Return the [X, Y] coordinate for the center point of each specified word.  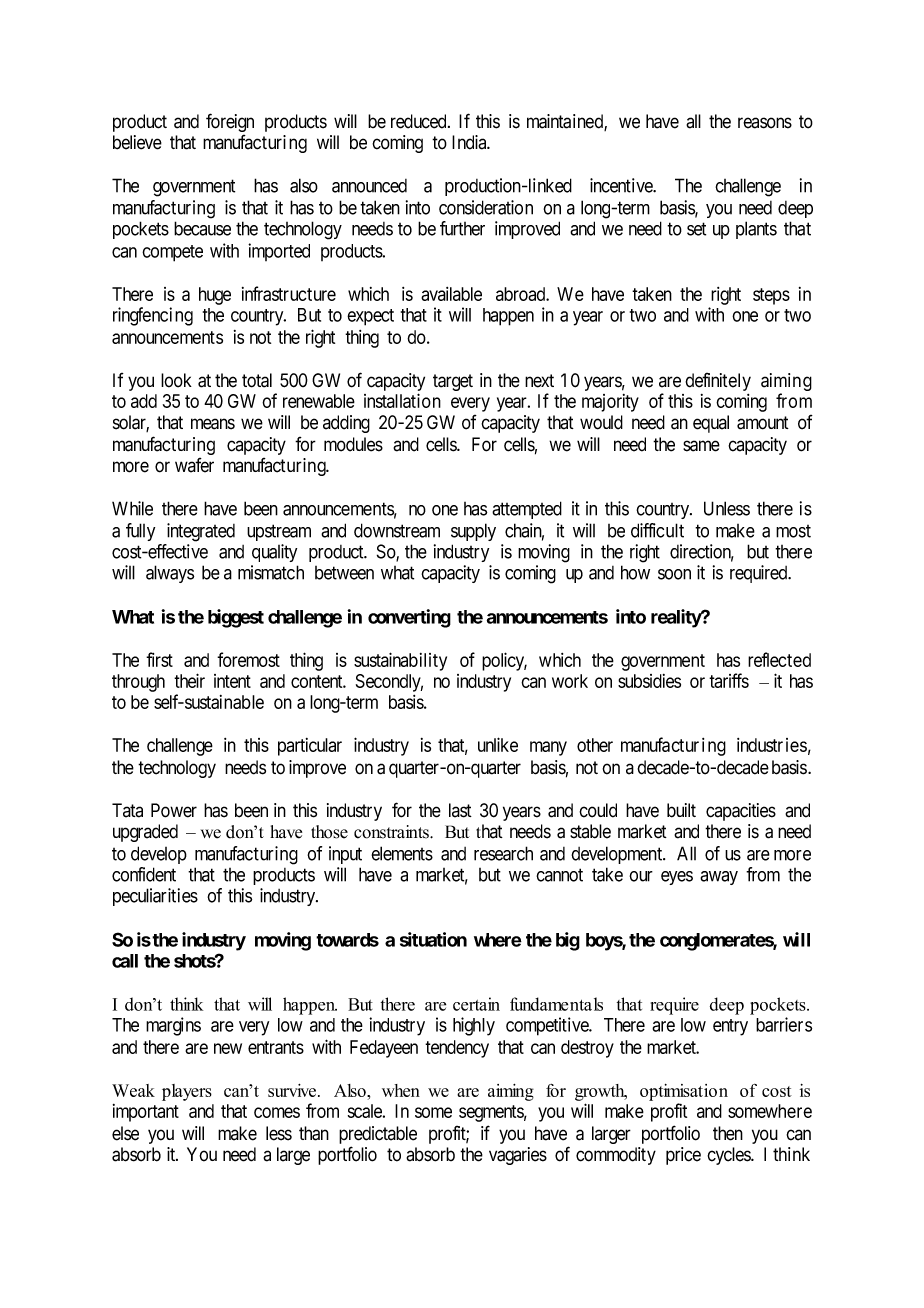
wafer [194, 465]
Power [174, 810]
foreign [230, 122]
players [187, 1092]
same [701, 446]
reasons [765, 123]
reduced [420, 121]
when [401, 1090]
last [460, 810]
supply [473, 532]
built [681, 810]
